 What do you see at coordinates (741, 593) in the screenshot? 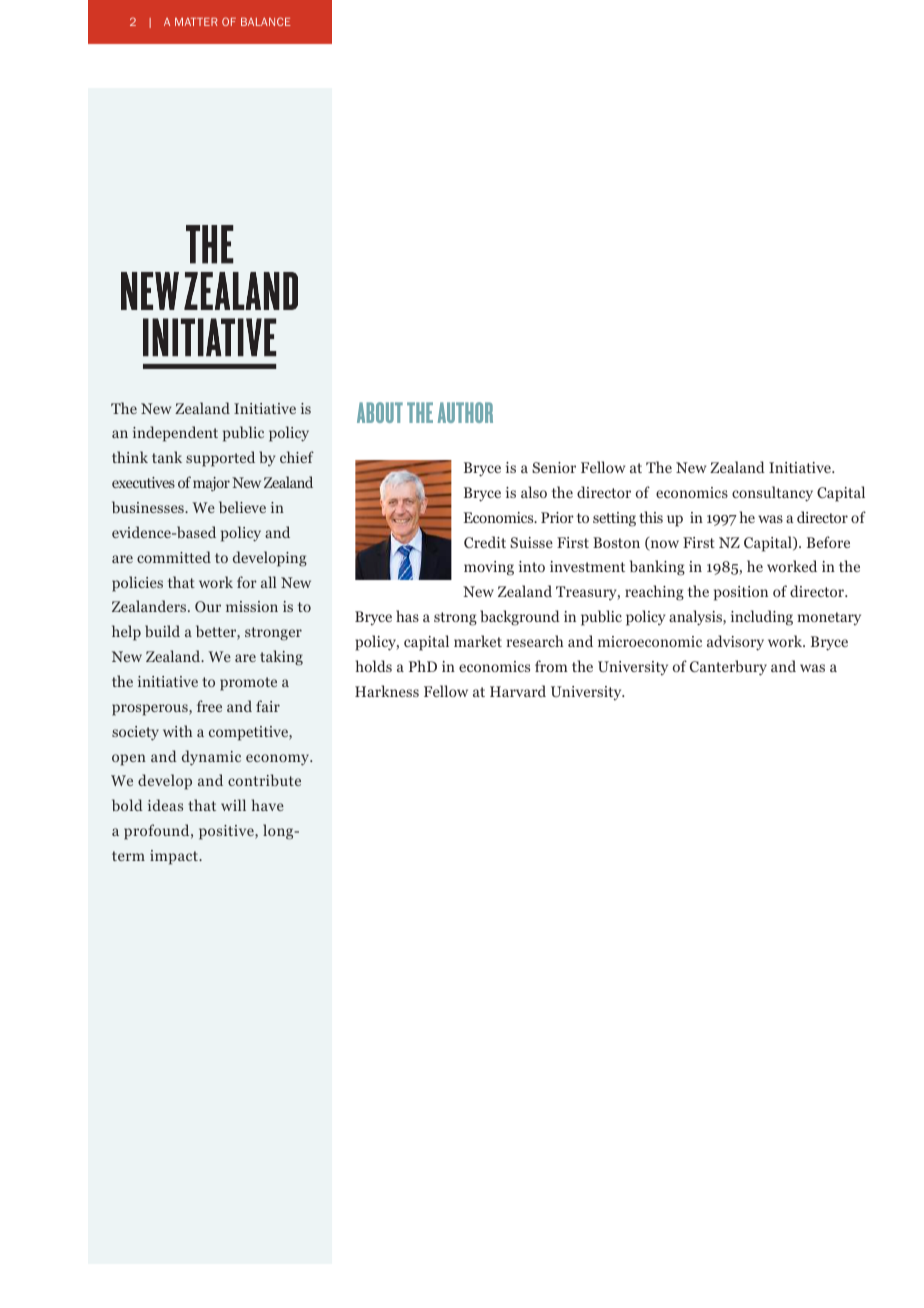
I see `position` at bounding box center [741, 593].
